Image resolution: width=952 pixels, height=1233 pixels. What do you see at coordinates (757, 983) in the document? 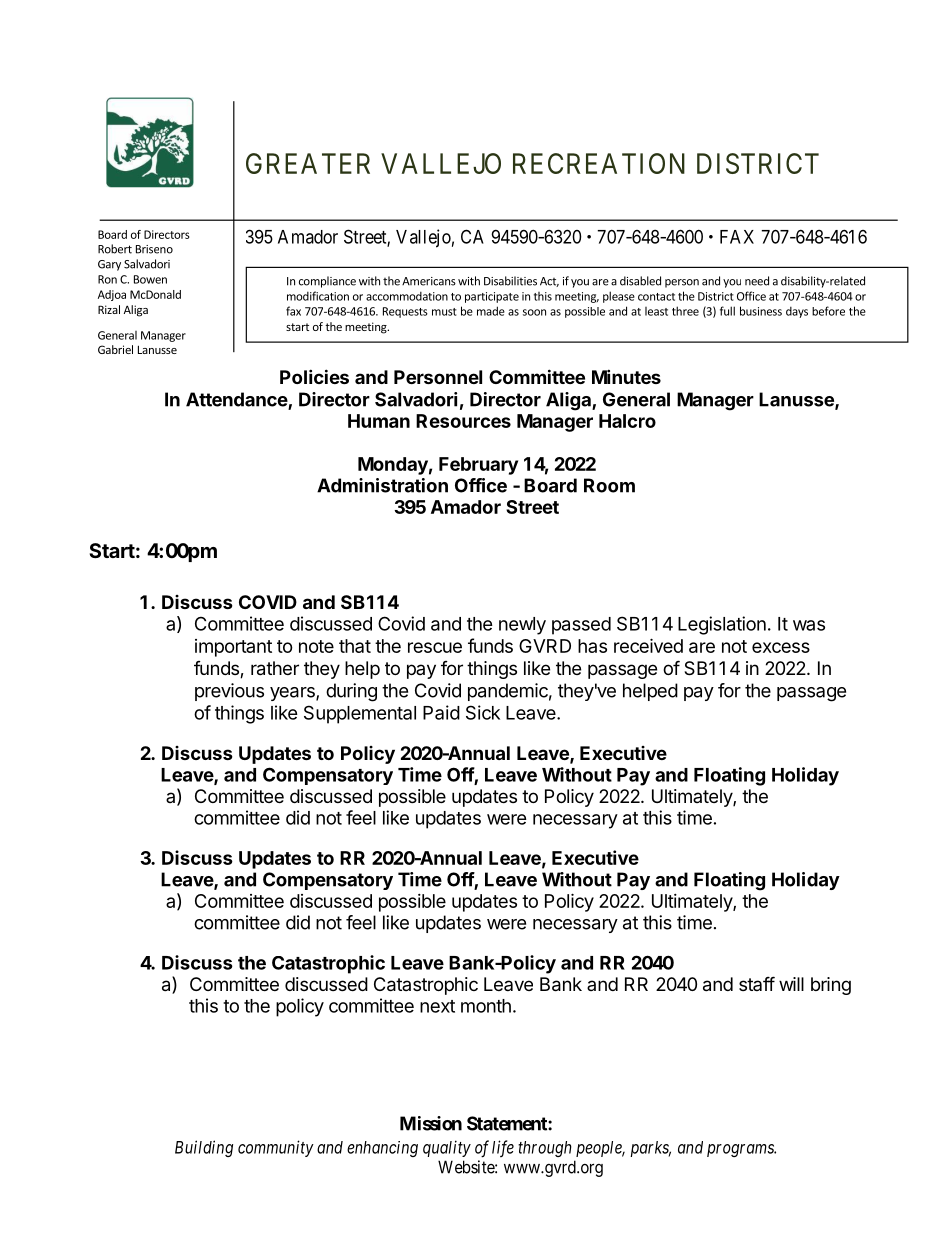
I see `staff` at bounding box center [757, 983].
